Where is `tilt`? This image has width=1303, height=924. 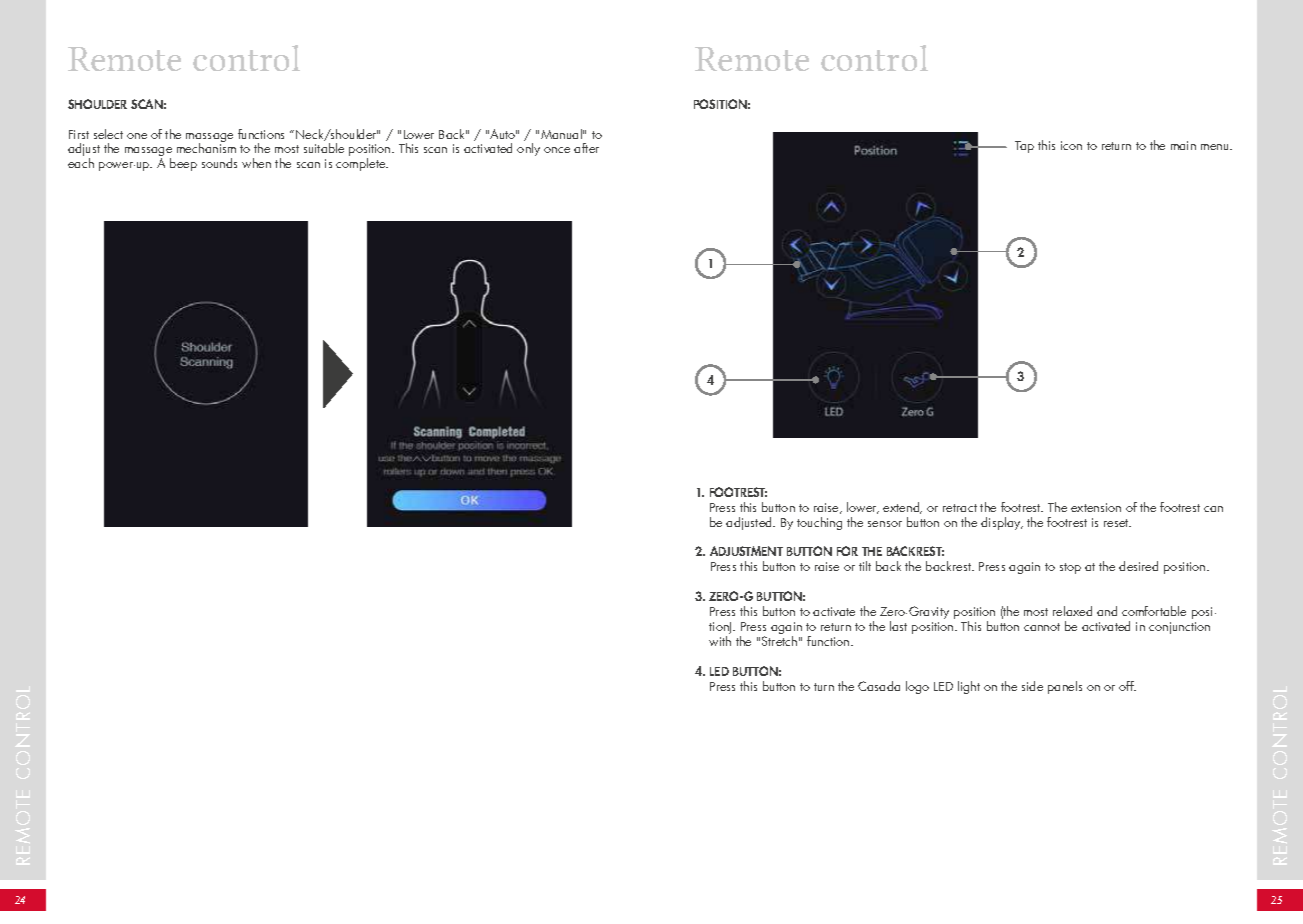 tilt is located at coordinates (865, 566).
